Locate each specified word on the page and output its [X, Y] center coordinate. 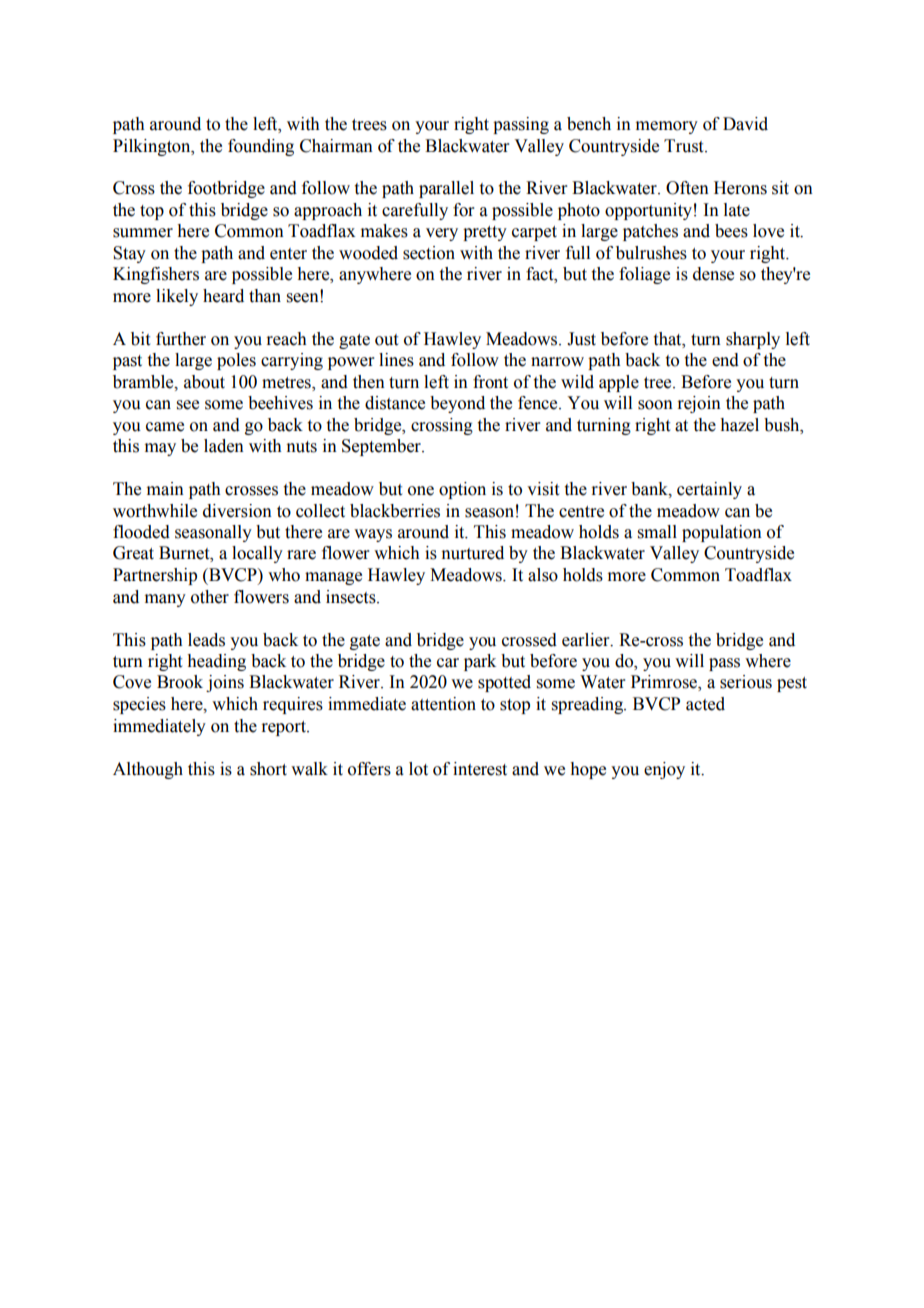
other [210, 597]
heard [223, 296]
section [429, 253]
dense [713, 274]
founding [261, 147]
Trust [685, 146]
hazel [739, 425]
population [722, 533]
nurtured [472, 553]
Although [148, 770]
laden [224, 446]
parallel [446, 189]
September [382, 447]
